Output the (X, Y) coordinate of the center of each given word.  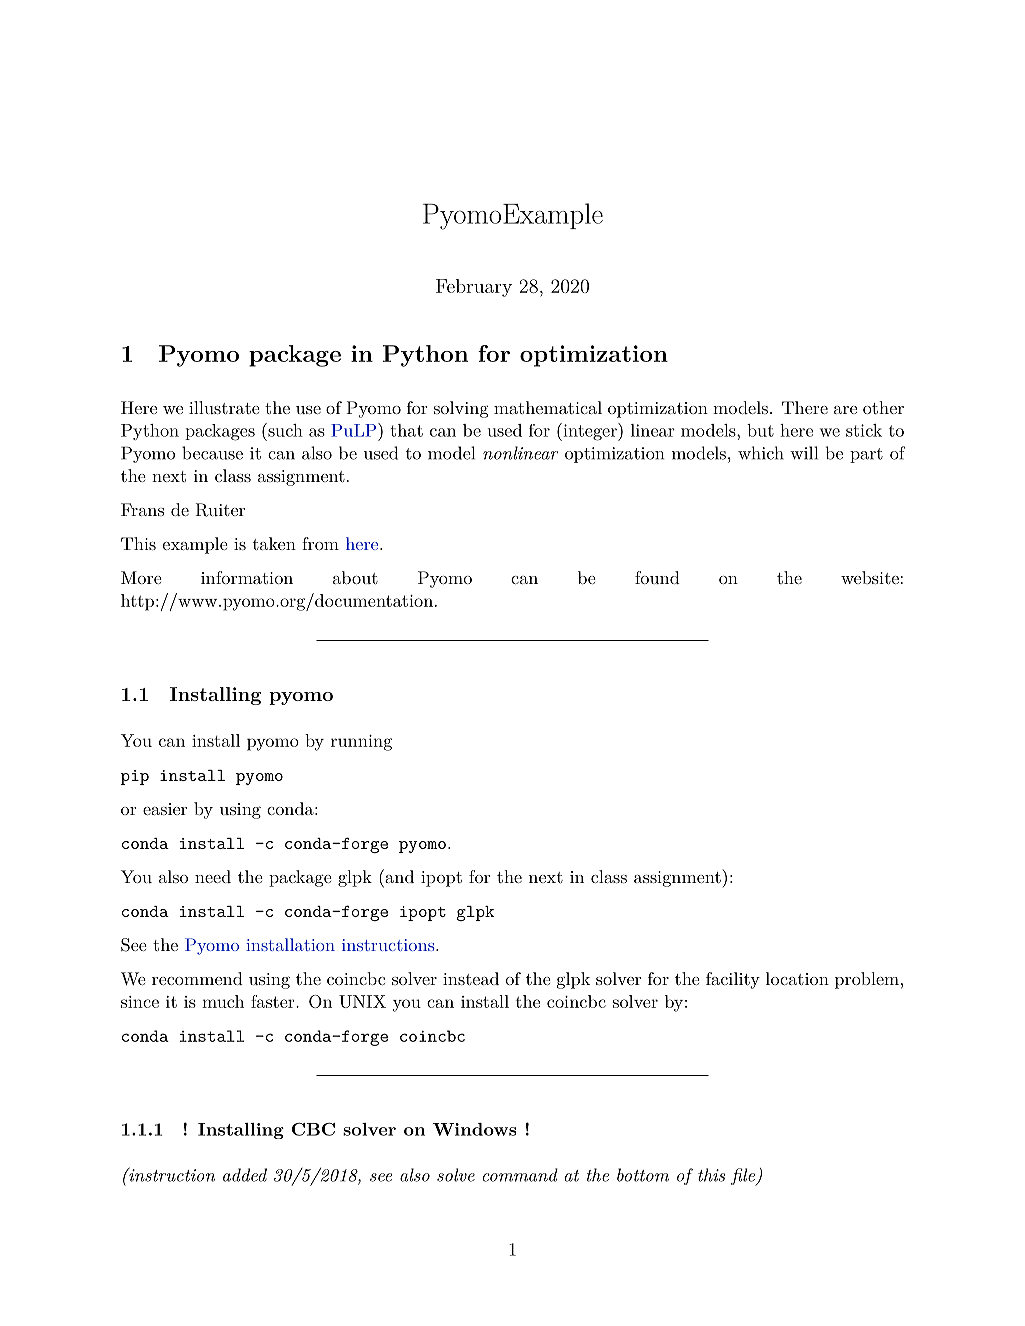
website (870, 577)
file (744, 1177)
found (657, 577)
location (797, 978)
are (845, 410)
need (213, 876)
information (247, 577)
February (474, 288)
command (520, 1175)
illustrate (224, 407)
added (245, 1175)
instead (471, 978)
